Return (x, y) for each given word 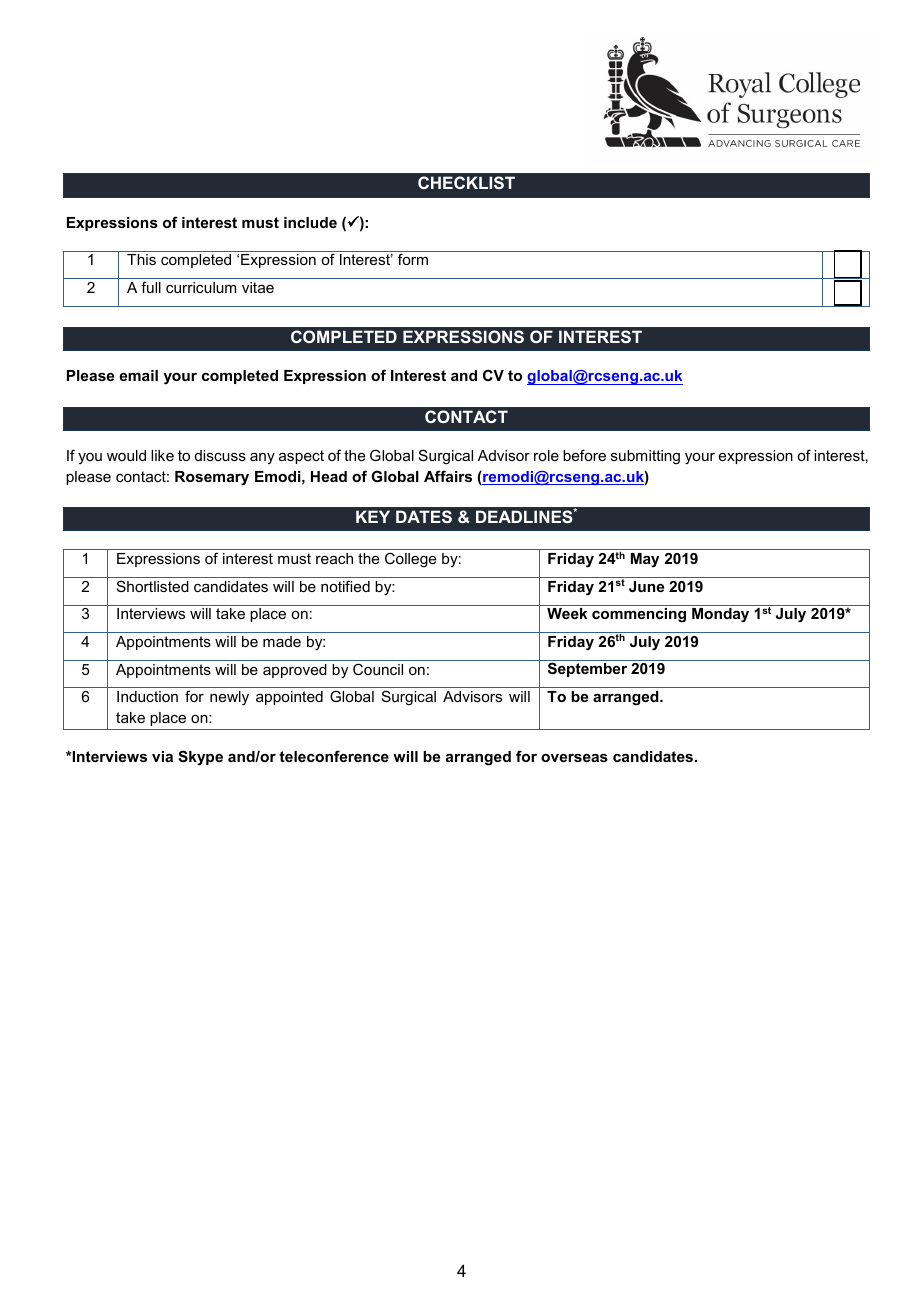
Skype (200, 758)
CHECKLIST (466, 182)
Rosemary (212, 478)
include (310, 222)
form (413, 259)
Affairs (448, 476)
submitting (645, 457)
